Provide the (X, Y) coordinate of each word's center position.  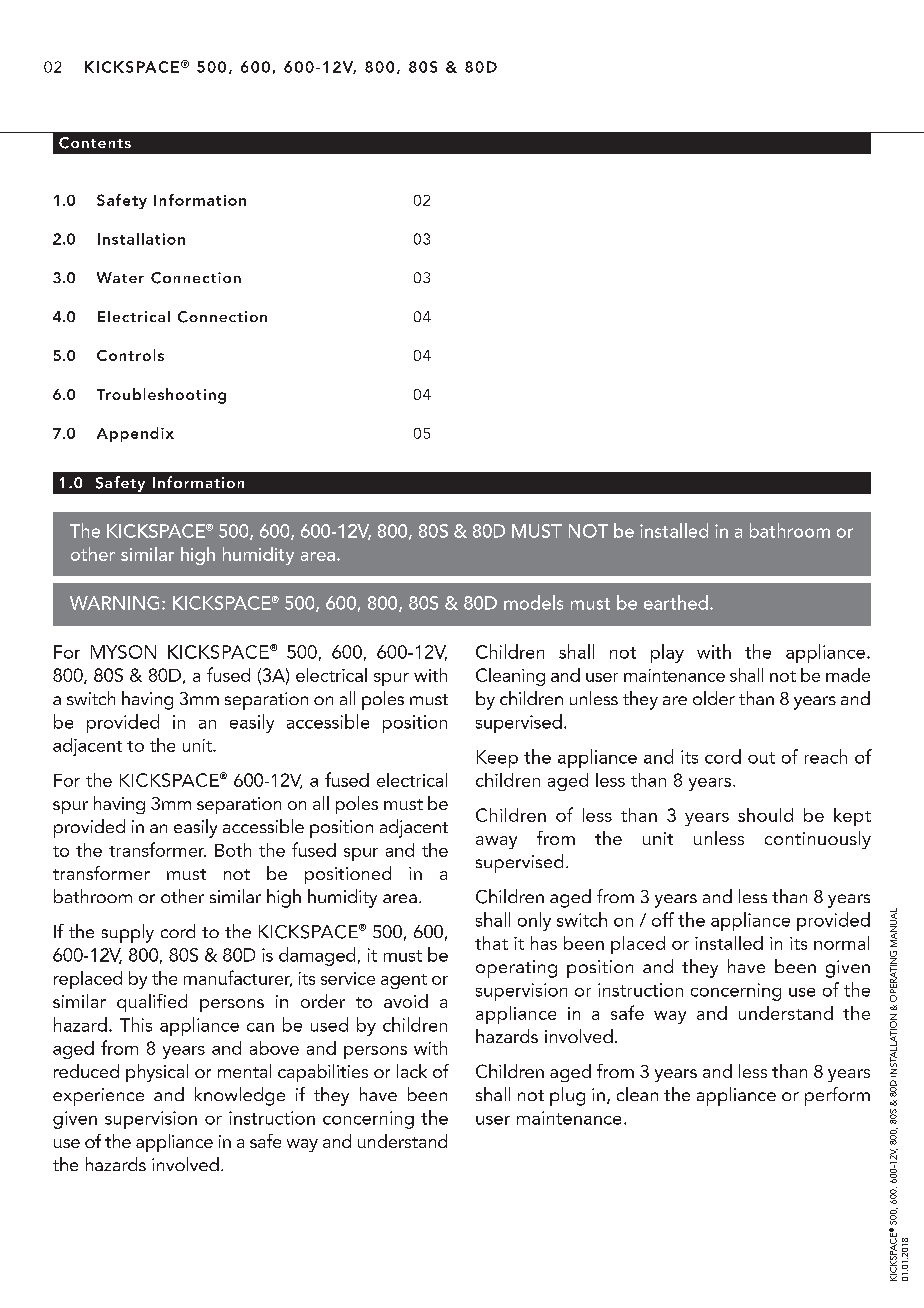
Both (233, 850)
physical (157, 1073)
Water (120, 277)
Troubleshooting (161, 396)
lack (412, 1071)
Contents (95, 143)
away (496, 842)
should (765, 815)
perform (837, 1096)
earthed (676, 602)
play (667, 653)
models (533, 602)
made (848, 675)
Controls (130, 355)
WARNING (114, 603)
